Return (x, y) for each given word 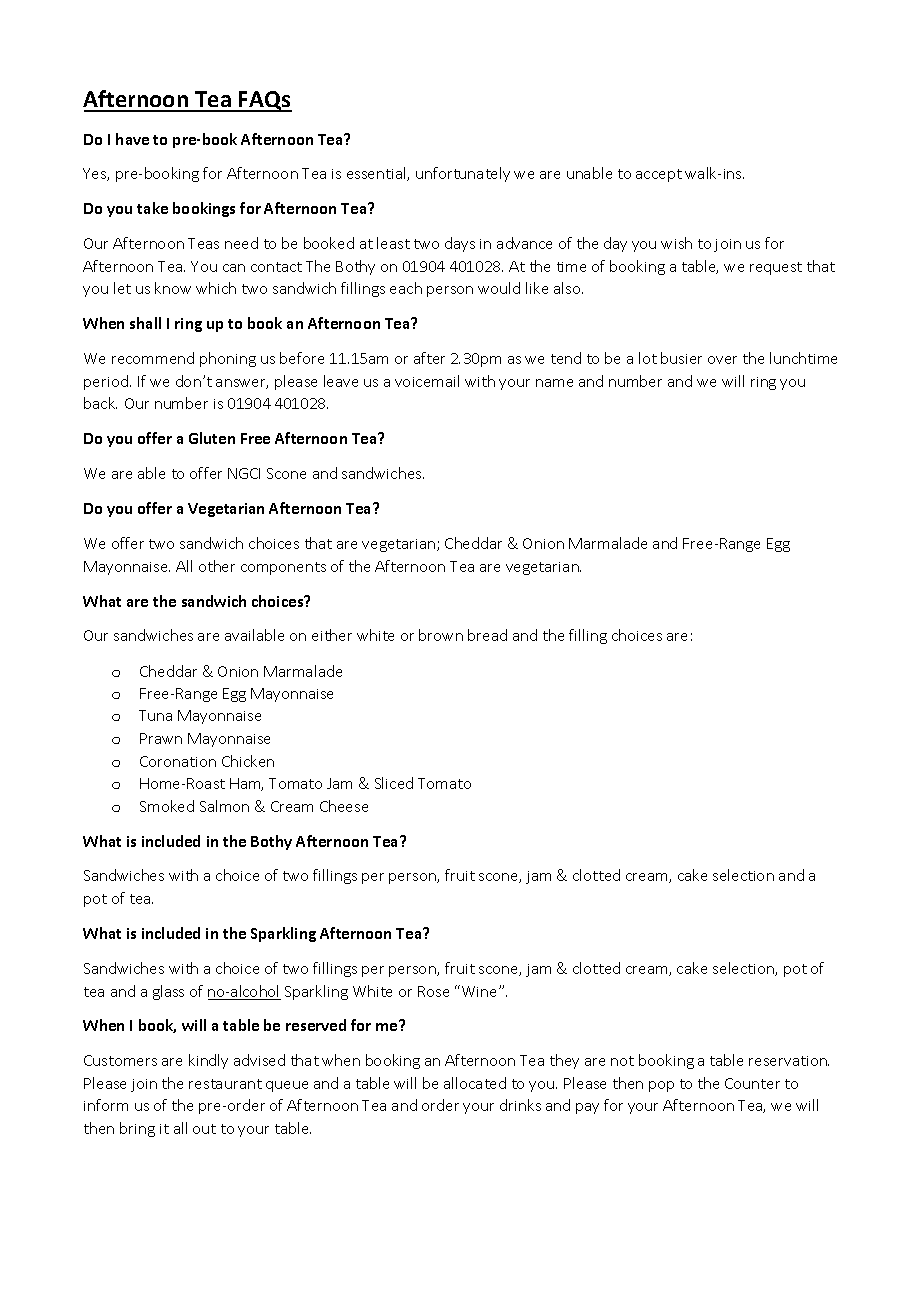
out (204, 1129)
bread (487, 635)
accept (659, 175)
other (217, 566)
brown (441, 635)
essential (377, 174)
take (152, 208)
